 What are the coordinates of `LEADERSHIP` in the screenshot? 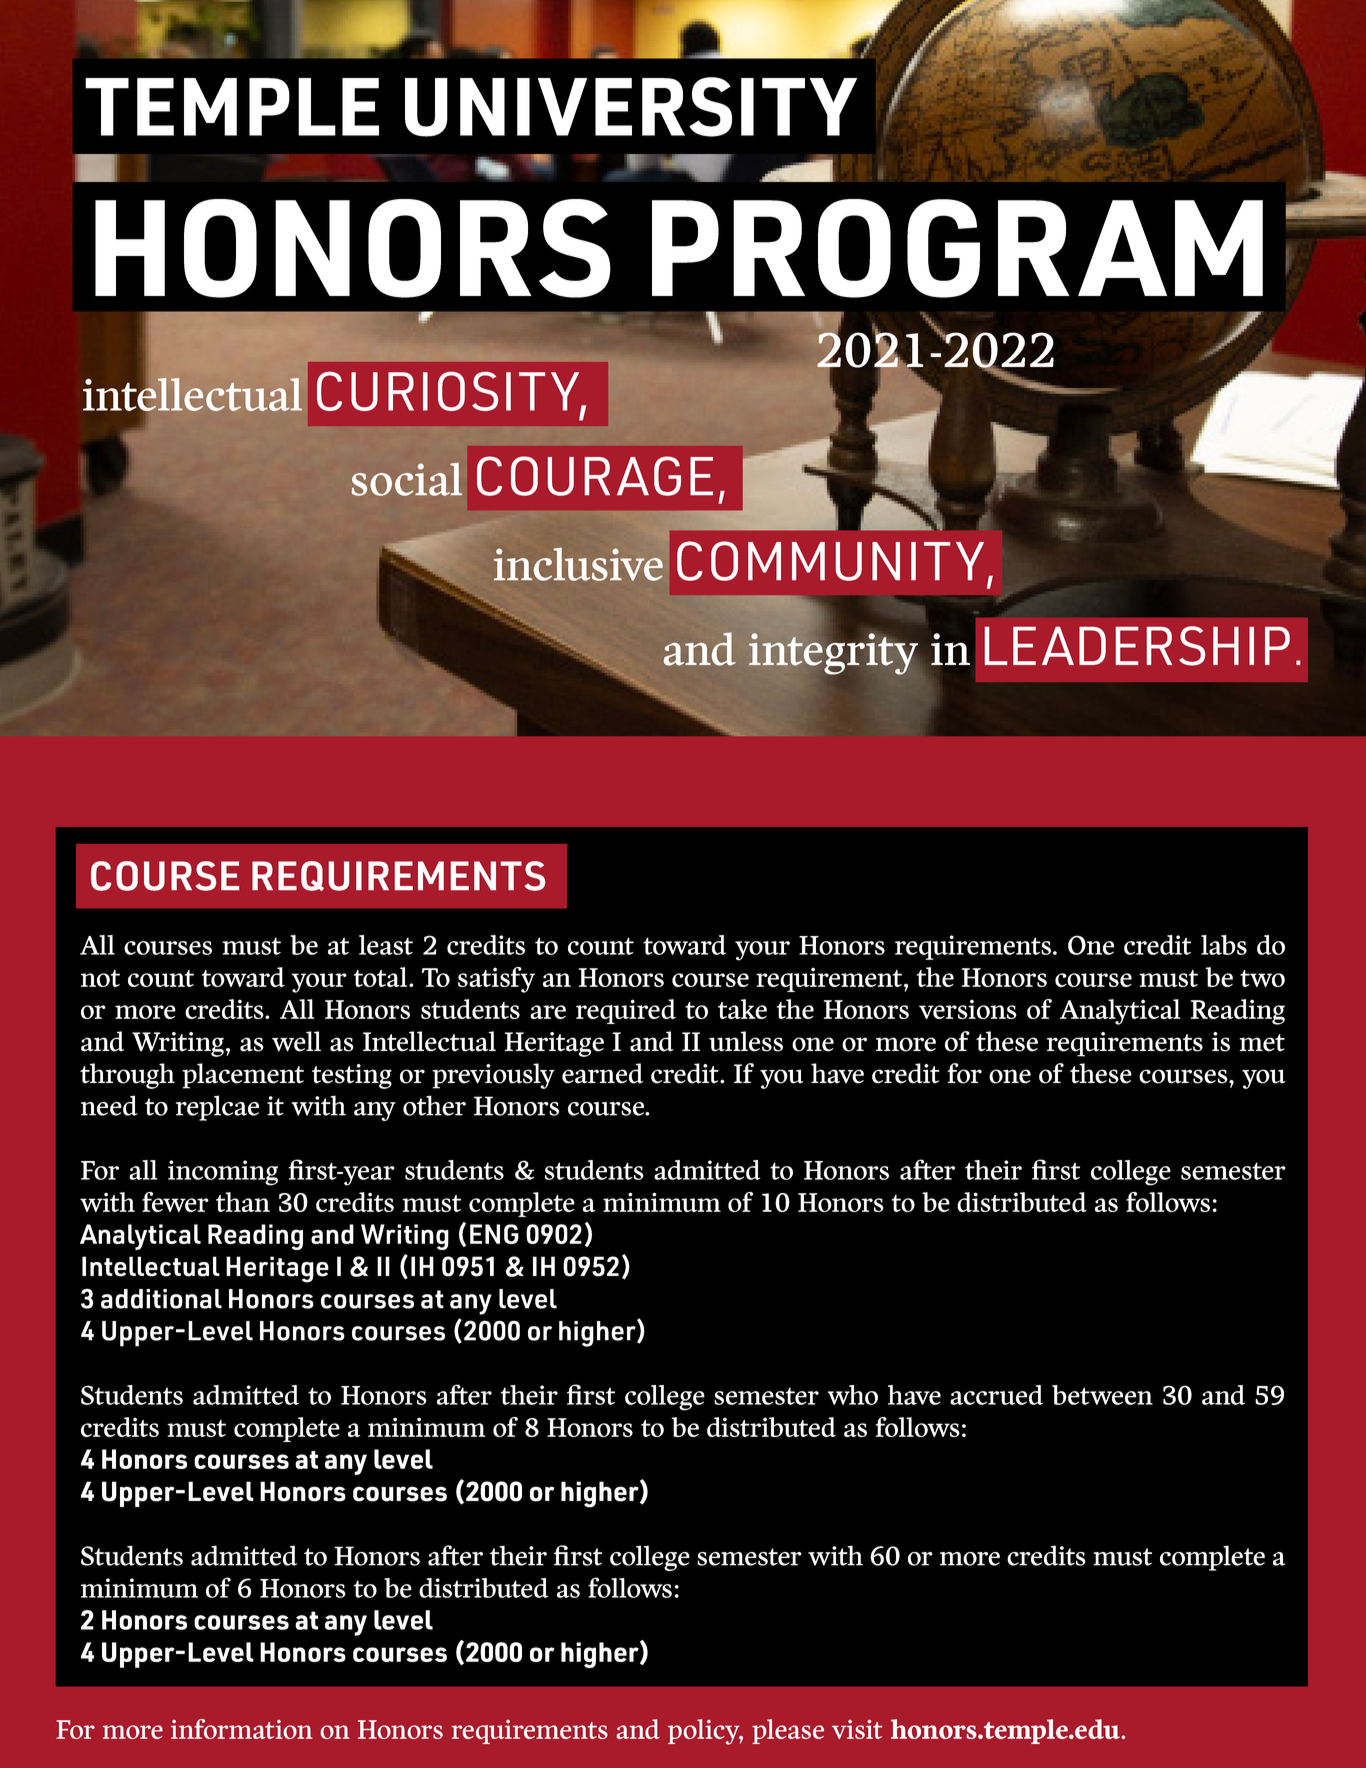 It's located at (1137, 646).
